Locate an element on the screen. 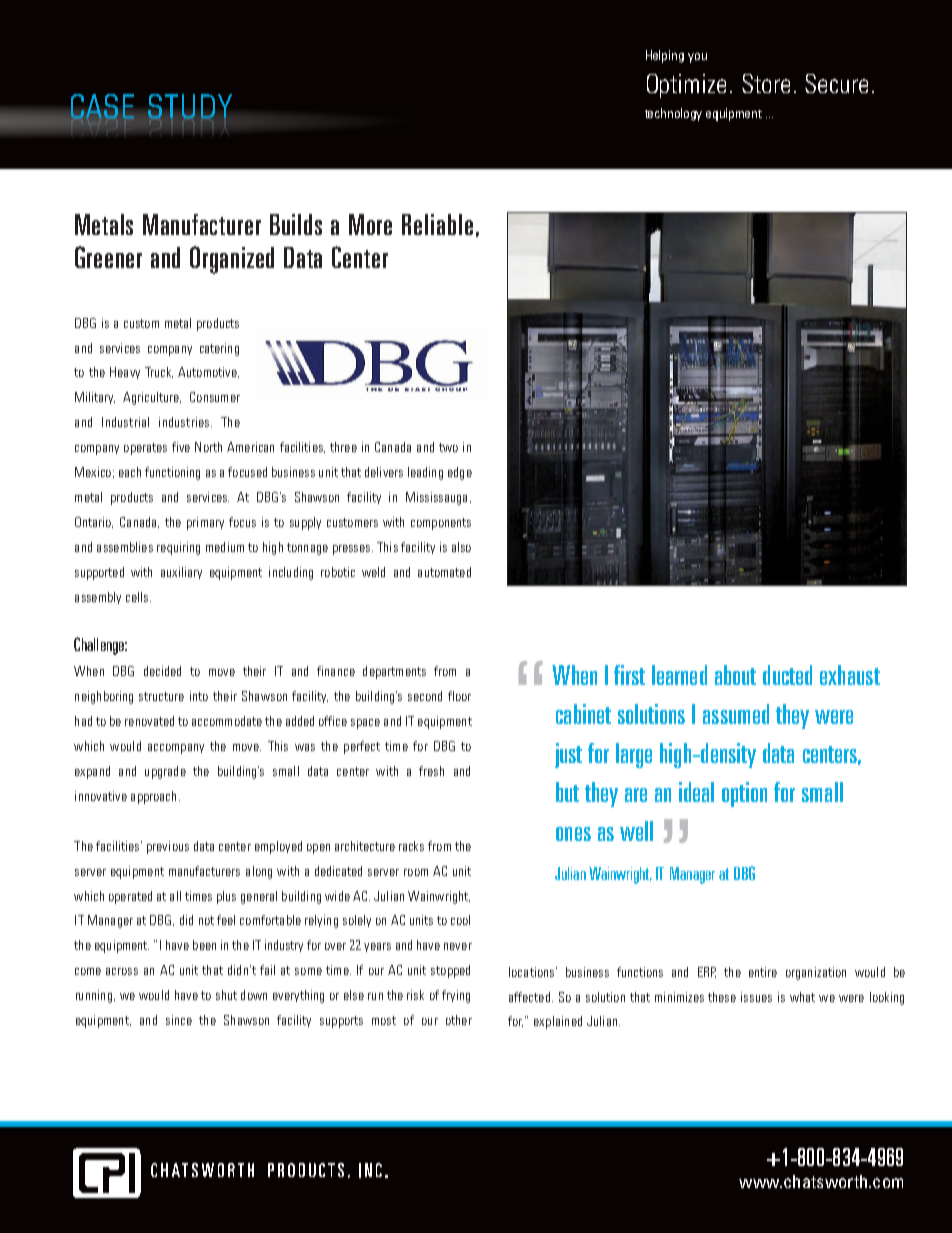  Agriculture is located at coordinates (152, 398).
